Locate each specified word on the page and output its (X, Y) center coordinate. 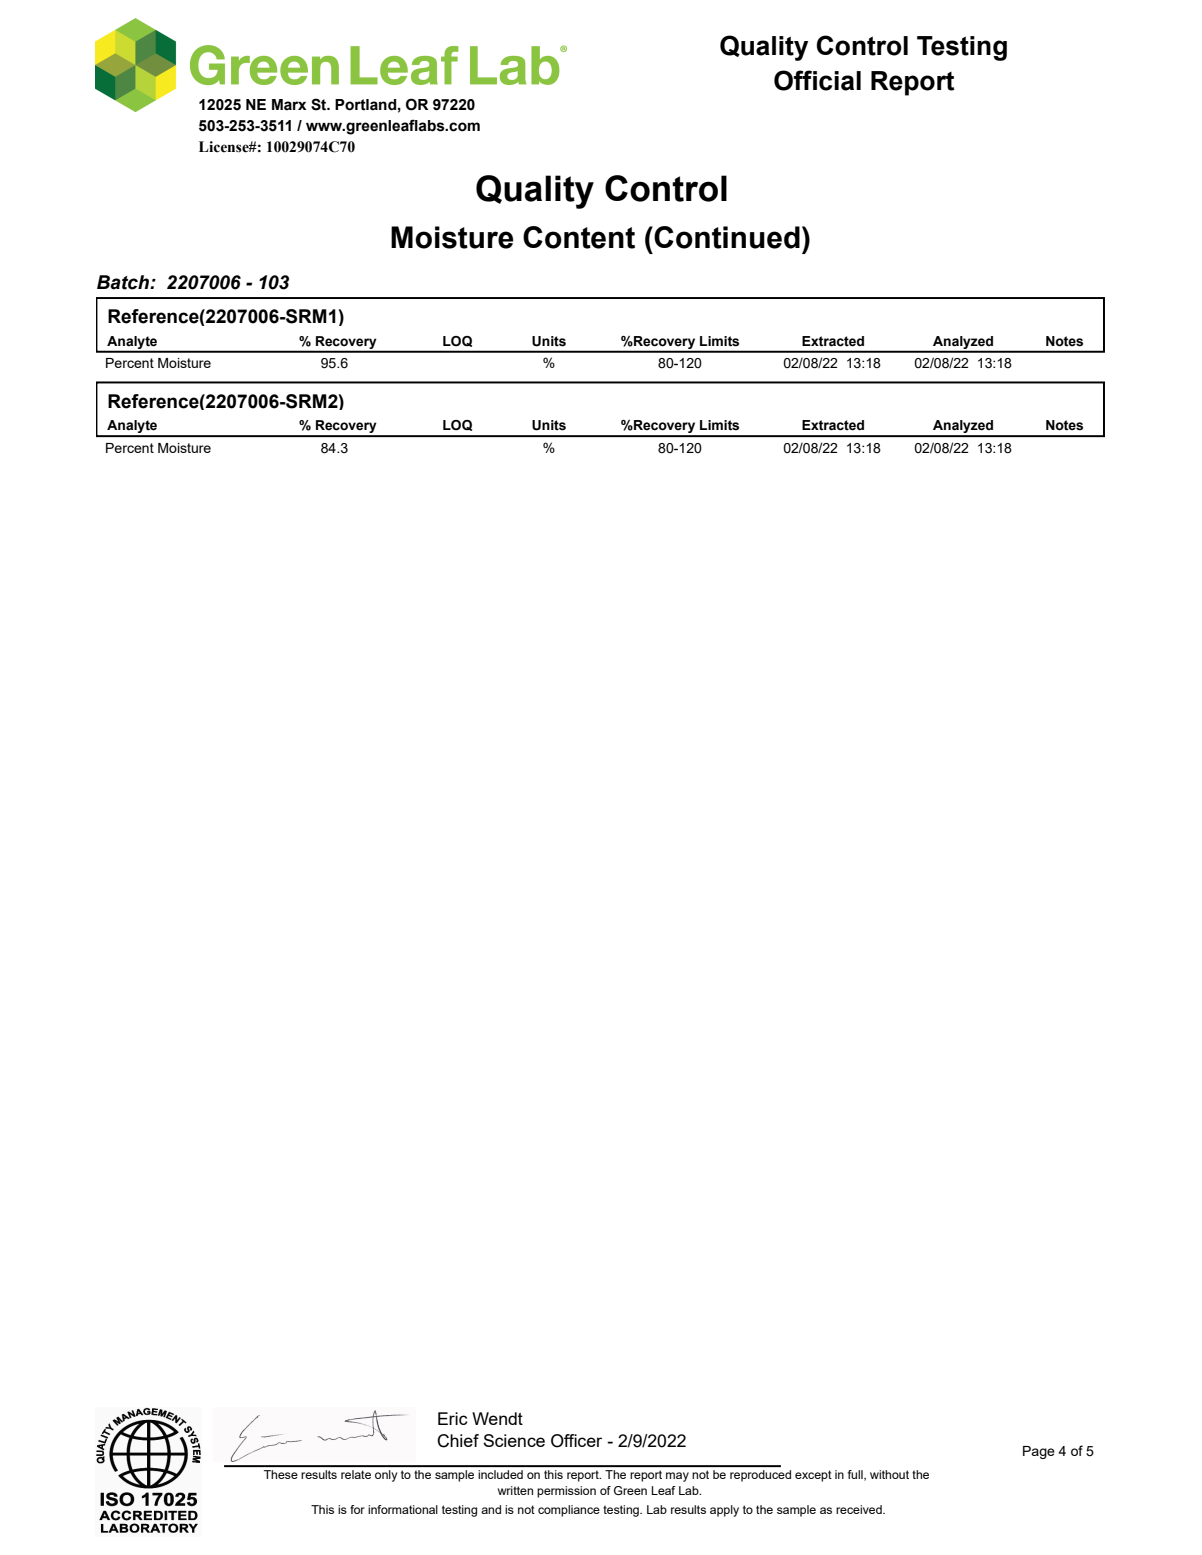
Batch (124, 282)
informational (403, 1509)
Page (1039, 1452)
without (889, 1474)
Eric (452, 1418)
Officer (576, 1441)
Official (817, 80)
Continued (727, 237)
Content (579, 237)
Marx (289, 105)
